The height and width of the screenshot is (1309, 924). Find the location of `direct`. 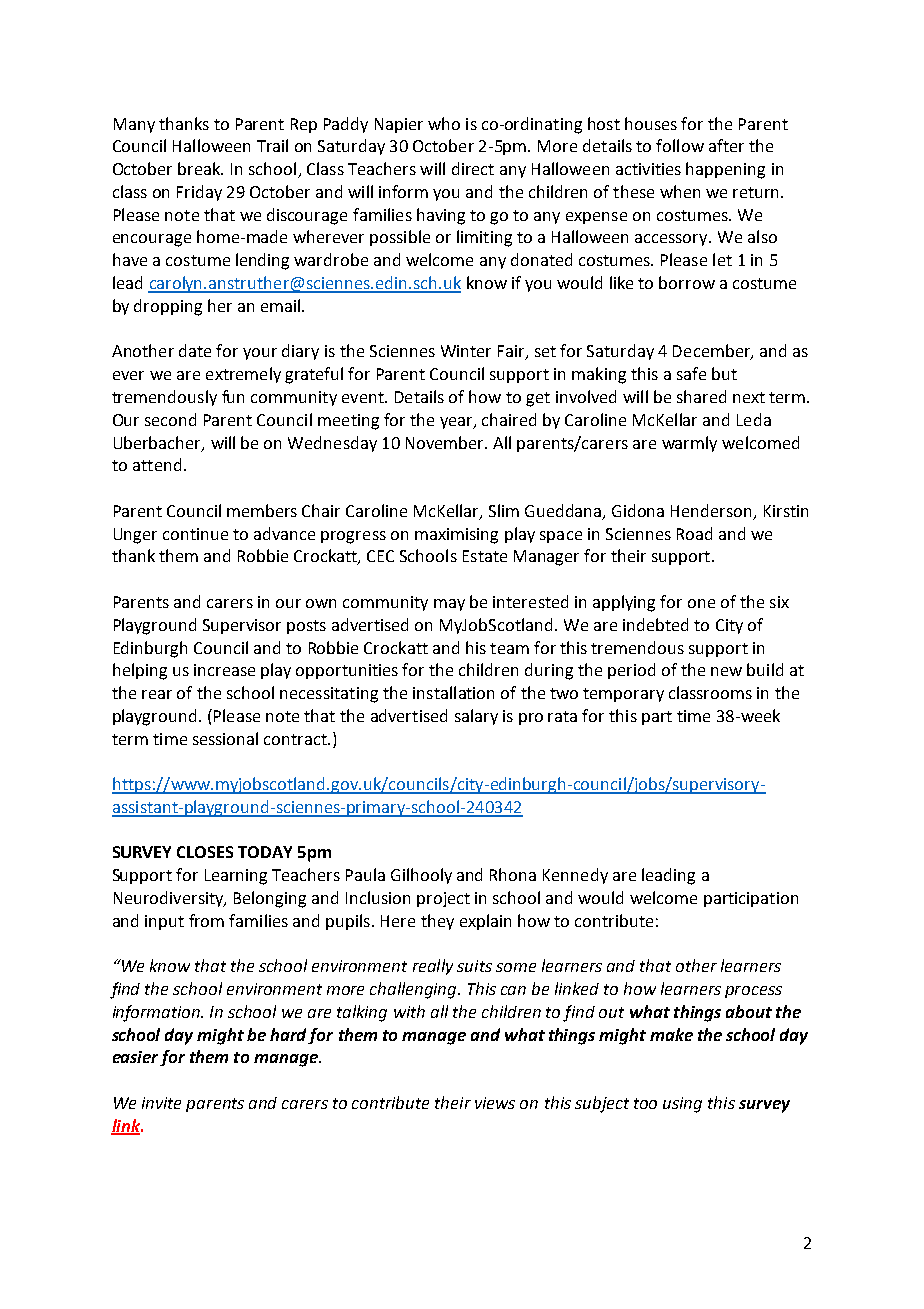

direct is located at coordinates (473, 168).
